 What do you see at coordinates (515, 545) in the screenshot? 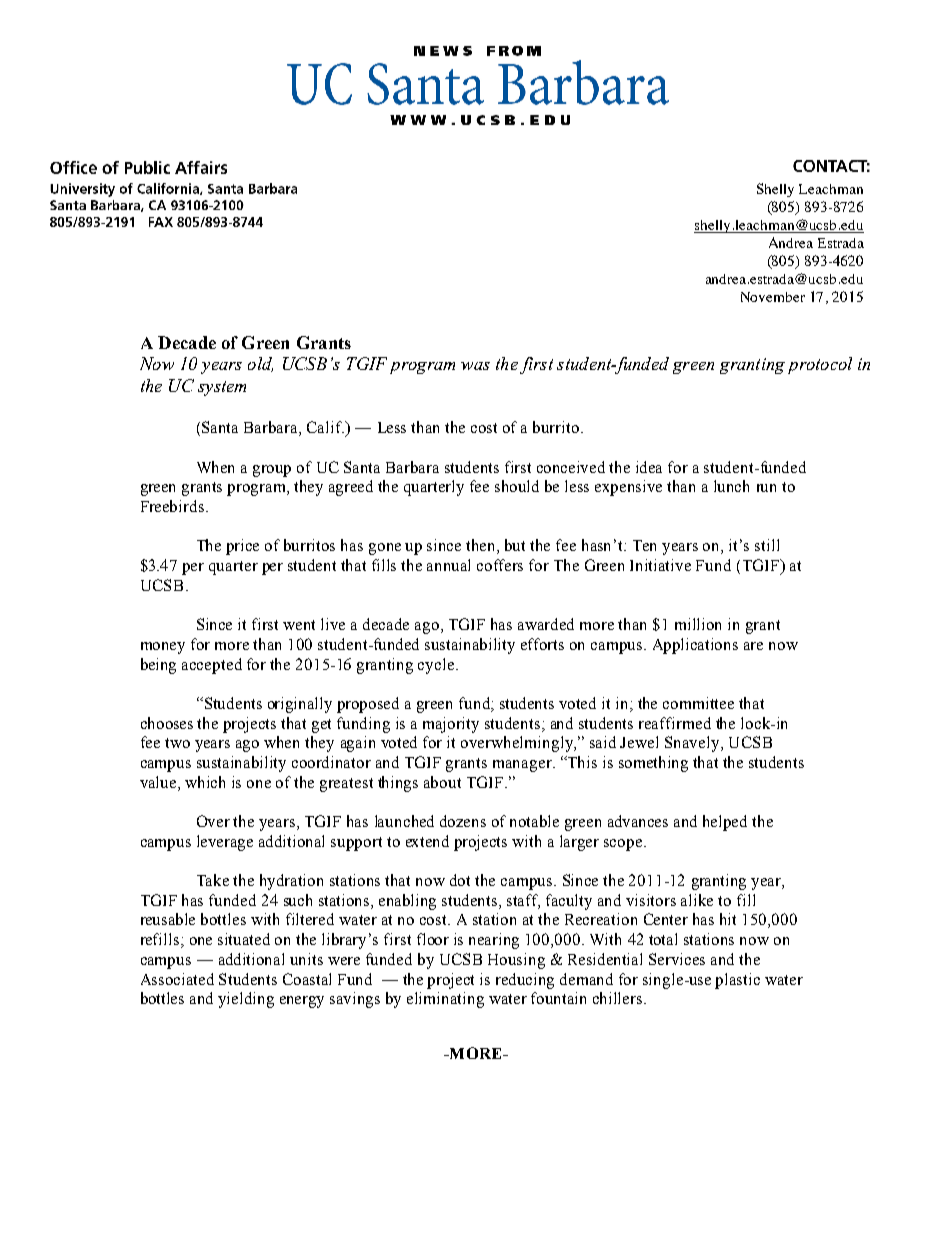
I see `but` at bounding box center [515, 545].
